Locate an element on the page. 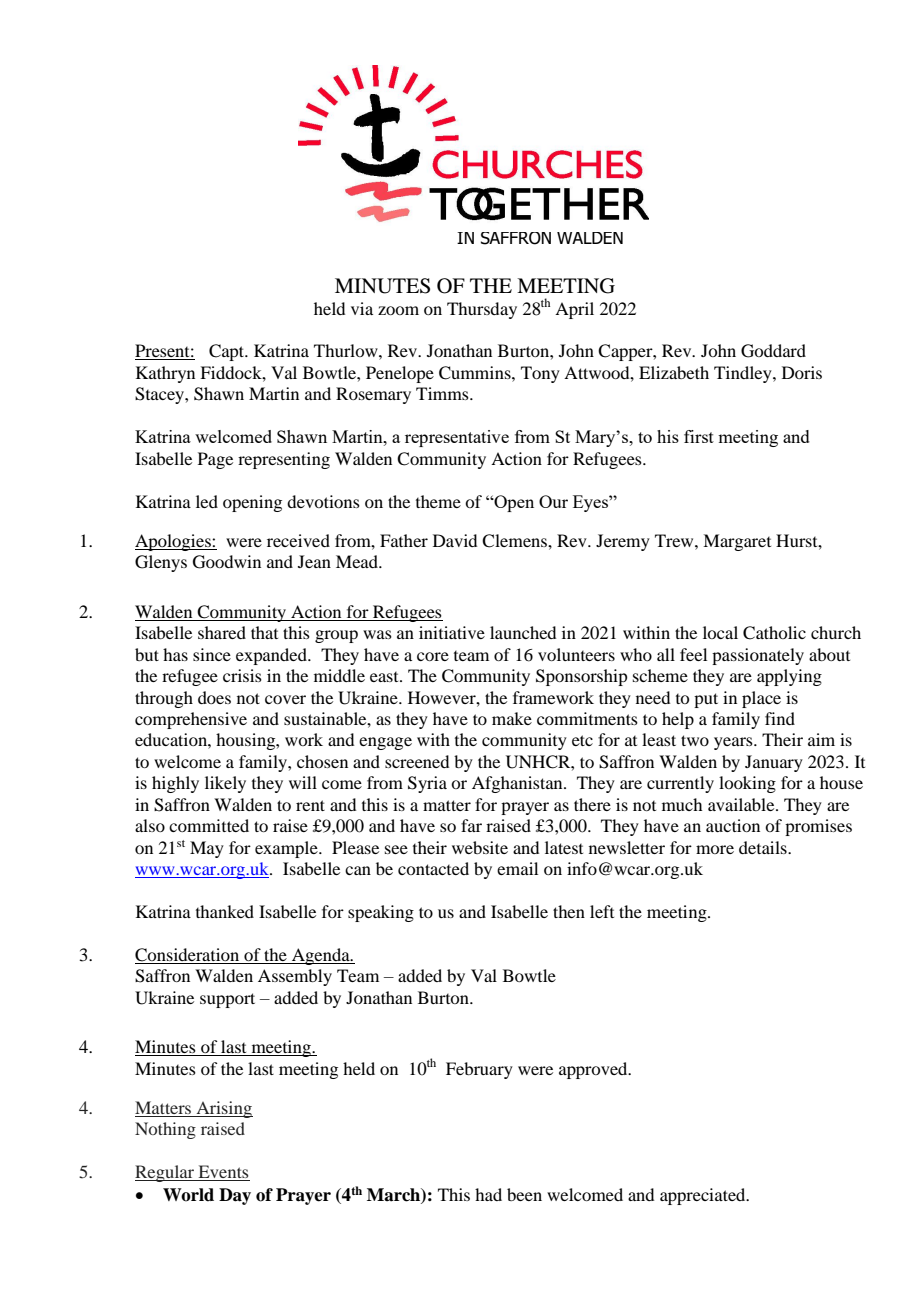 The height and width of the image is (1308, 924). had is located at coordinates (488, 1194).
